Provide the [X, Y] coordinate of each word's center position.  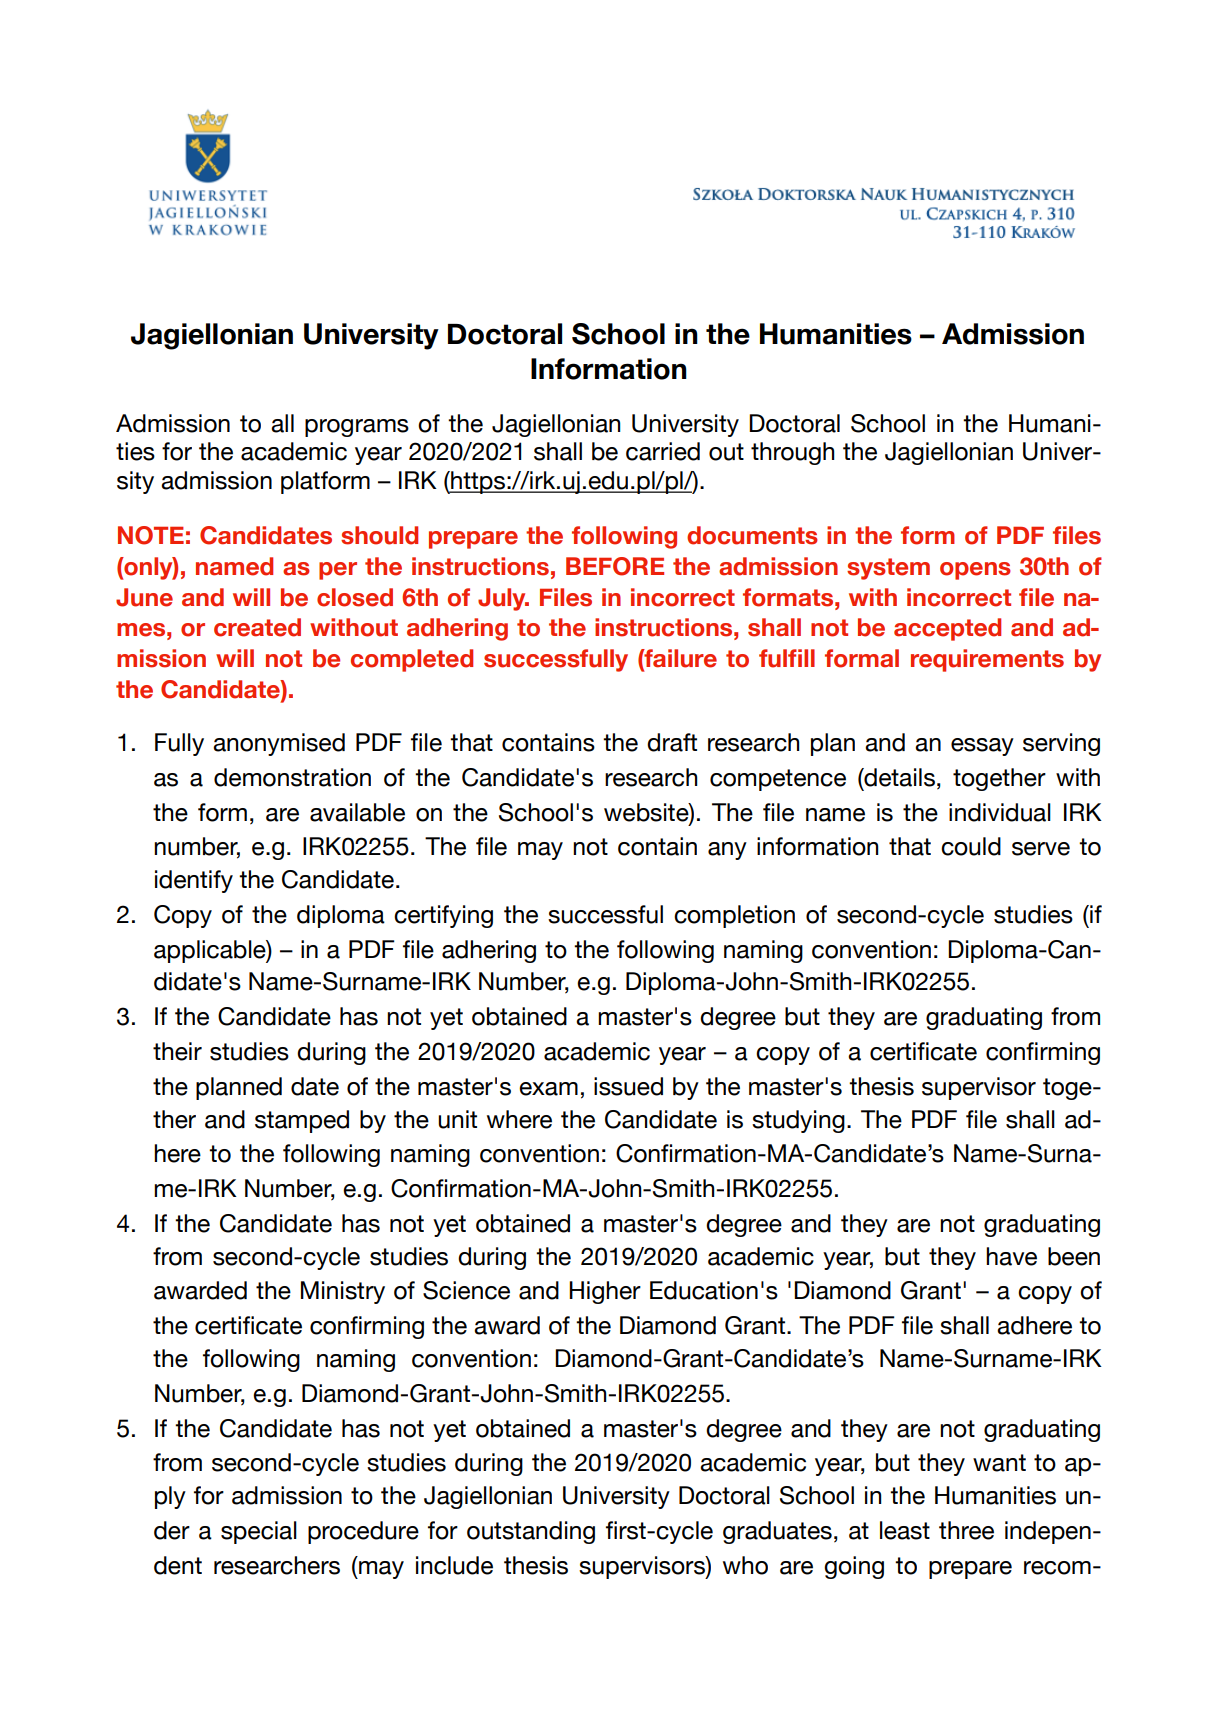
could [971, 846]
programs [357, 428]
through [793, 453]
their [177, 1051]
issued [628, 1086]
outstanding [531, 1532]
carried [663, 451]
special [259, 1532]
